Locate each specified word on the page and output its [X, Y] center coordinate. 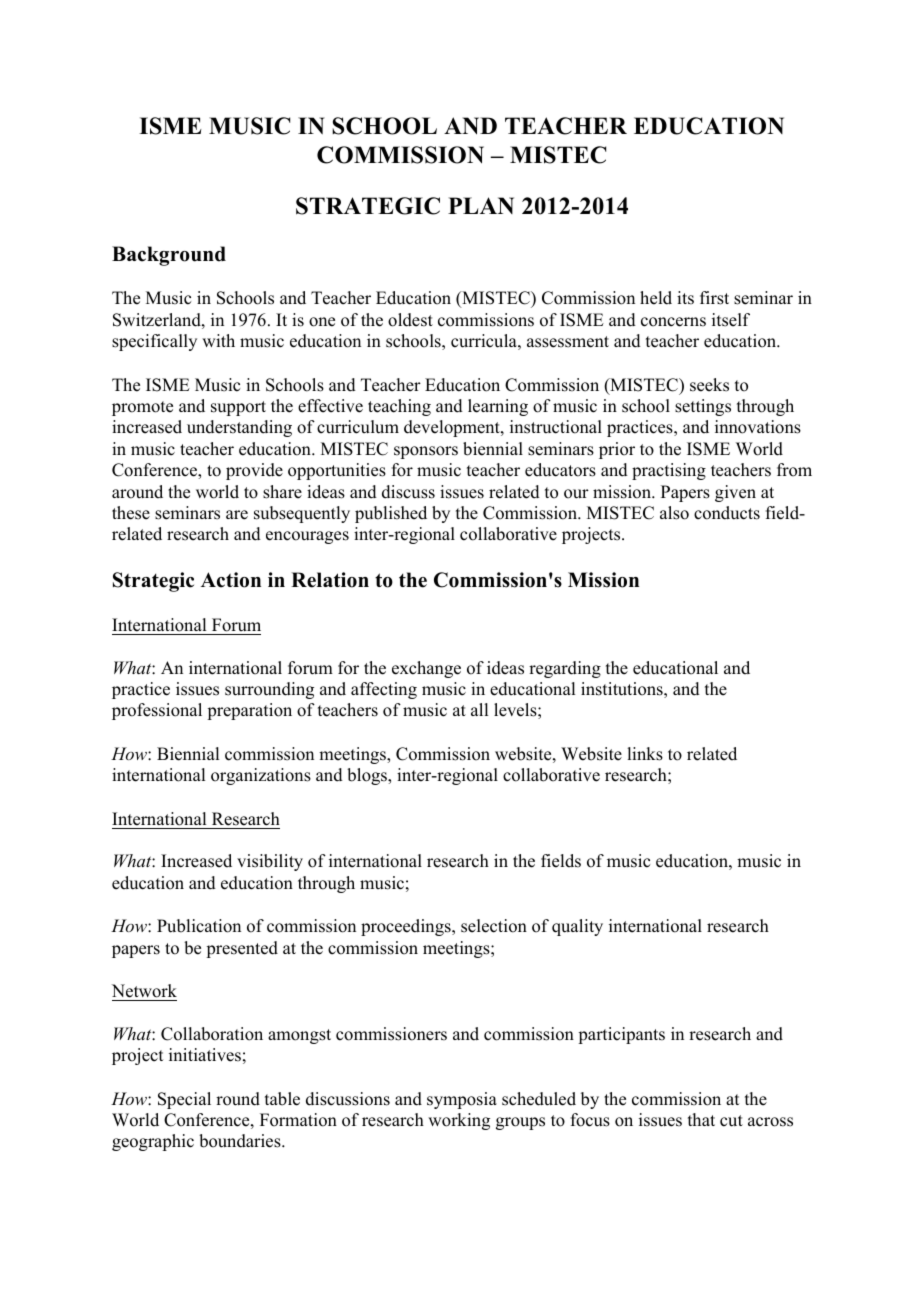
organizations [261, 776]
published [391, 514]
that [701, 1119]
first [714, 298]
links [645, 754]
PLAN [481, 205]
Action [231, 580]
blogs [368, 776]
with [218, 340]
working [459, 1121]
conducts [727, 513]
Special [184, 1100]
